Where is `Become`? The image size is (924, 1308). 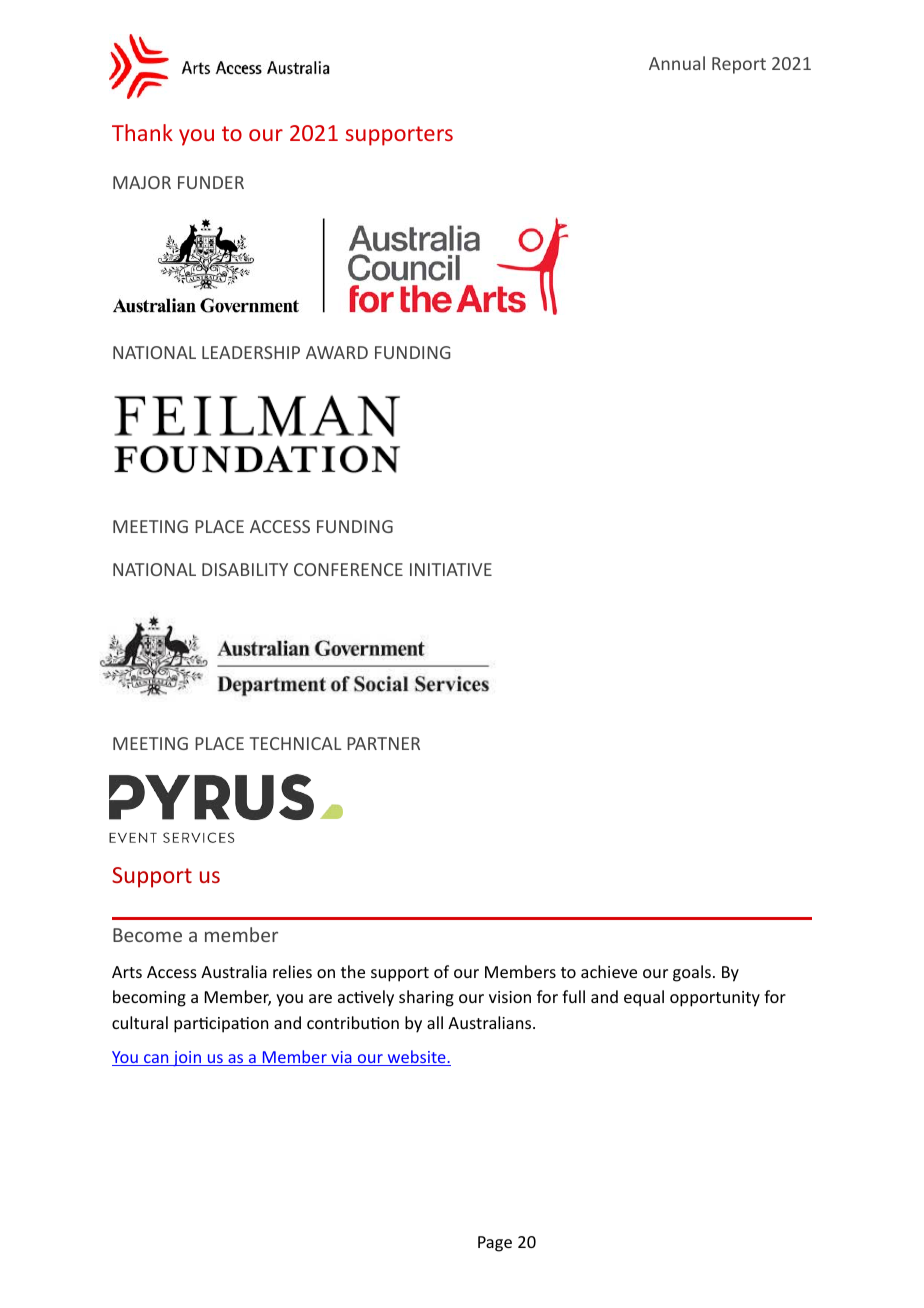
Become is located at coordinates (147, 935).
